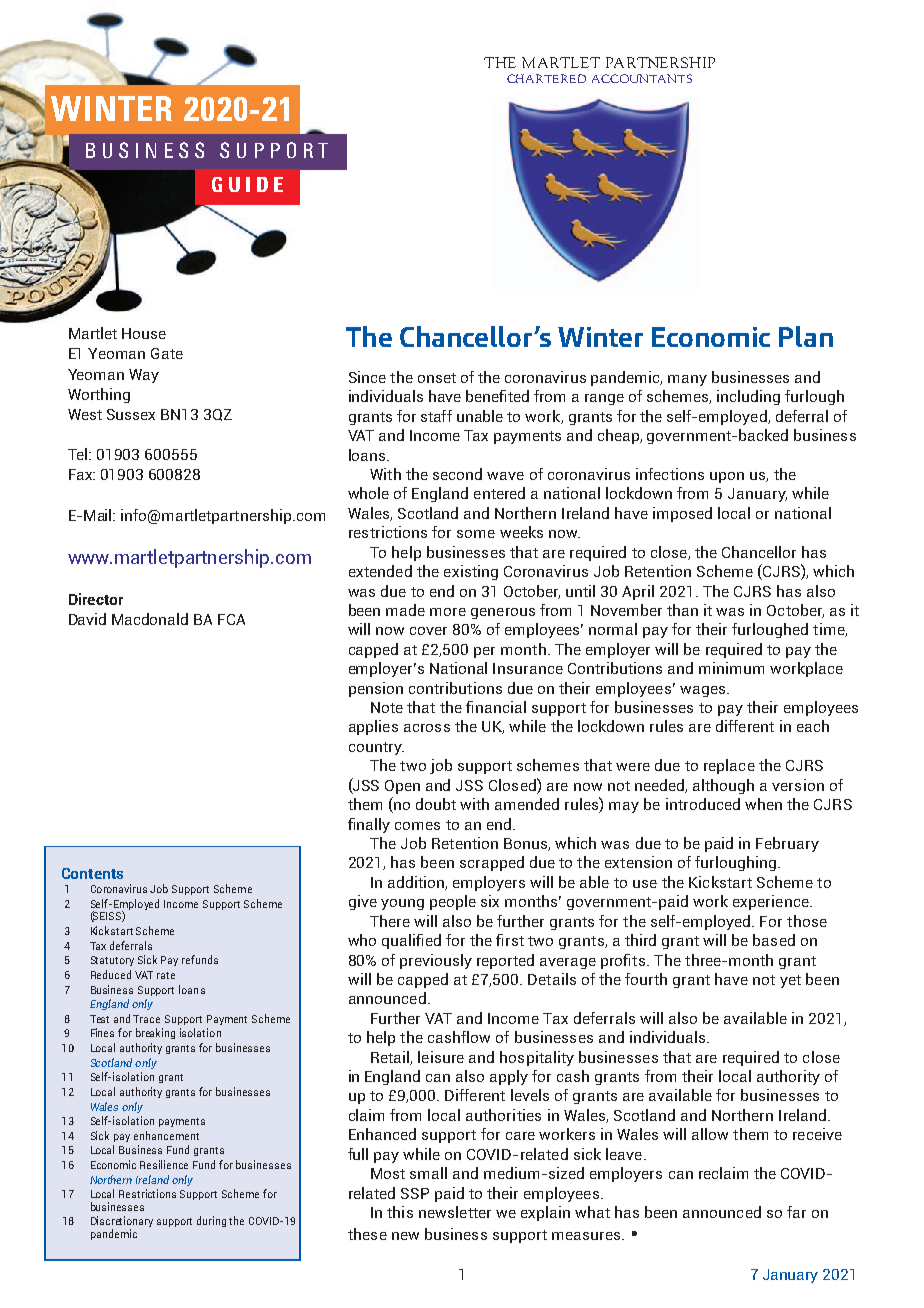 The width and height of the screenshot is (924, 1308). I want to click on Macdonald, so click(150, 619).
